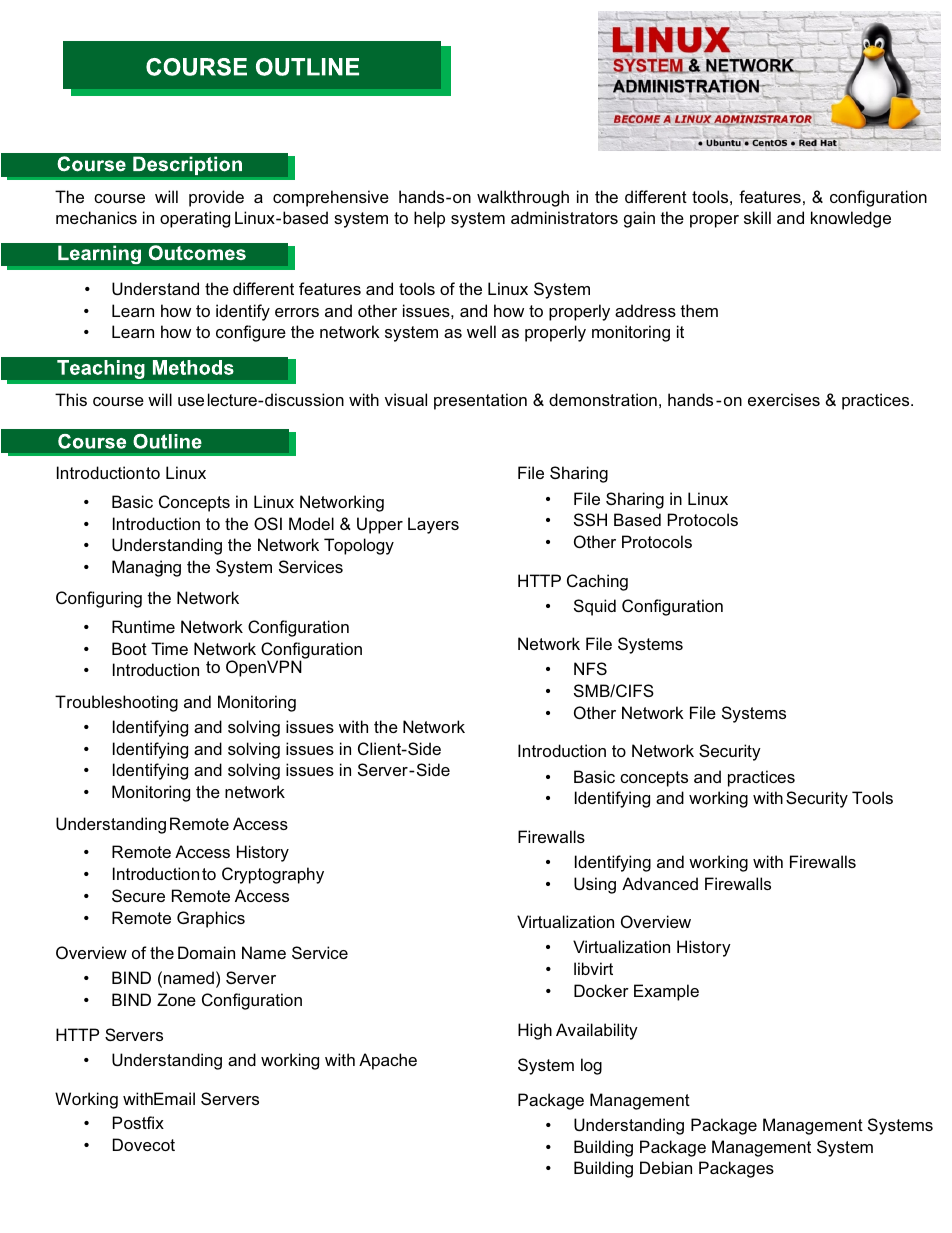 The image size is (952, 1233). Describe the element at coordinates (388, 1061) in the document. I see `Apache` at that location.
